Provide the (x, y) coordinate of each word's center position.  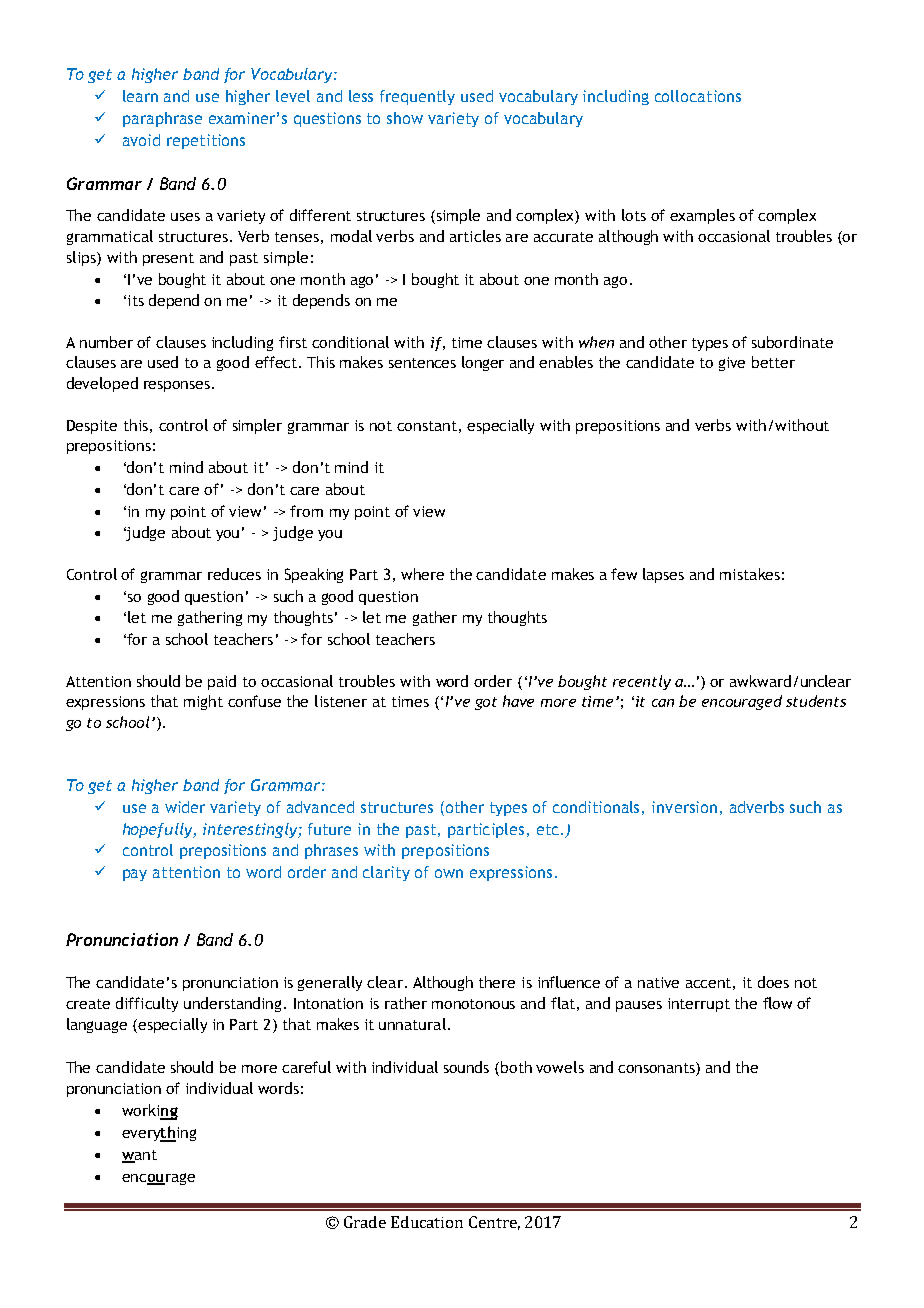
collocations (698, 96)
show (405, 118)
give (732, 364)
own (449, 873)
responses (177, 386)
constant (427, 426)
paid (222, 682)
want (139, 1156)
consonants (657, 1069)
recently (642, 682)
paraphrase (162, 119)
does (773, 982)
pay (135, 875)
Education (427, 1222)
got (486, 703)
